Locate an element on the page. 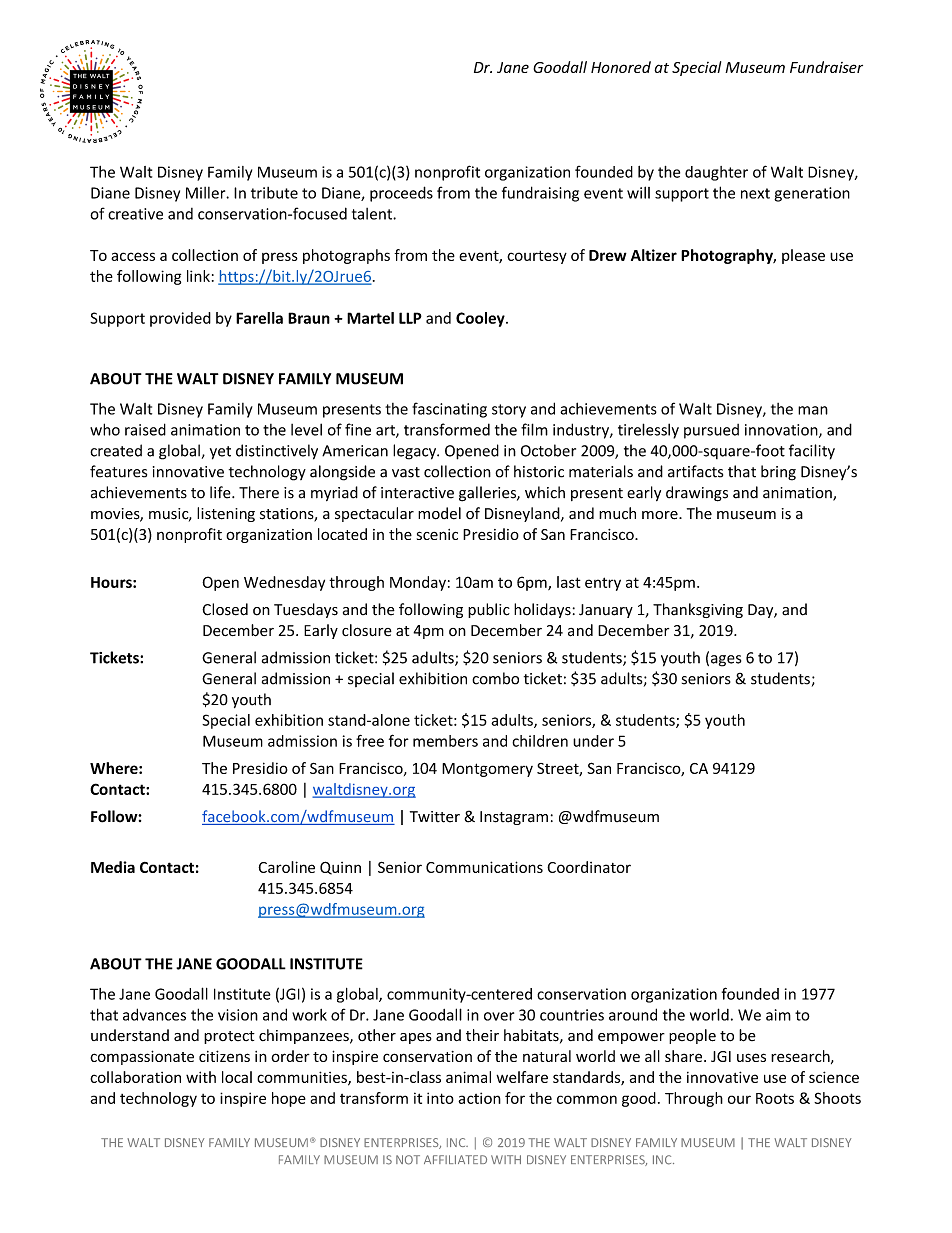 The height and width of the page is (1233, 952). Fundraiser is located at coordinates (826, 67).
